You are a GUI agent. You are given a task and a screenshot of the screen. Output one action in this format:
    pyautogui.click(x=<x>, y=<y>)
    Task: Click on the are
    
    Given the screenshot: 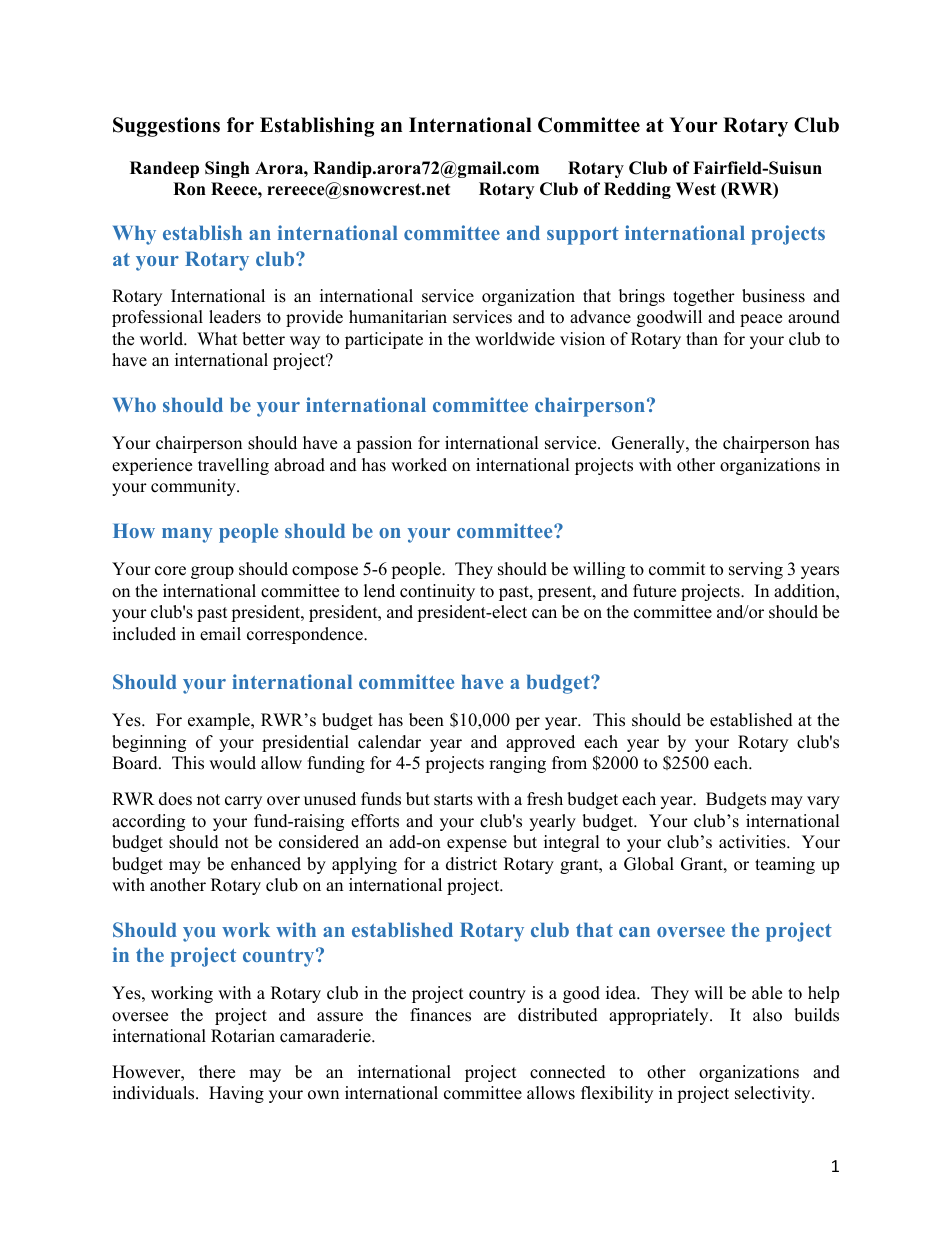 What is the action you would take?
    pyautogui.click(x=495, y=1017)
